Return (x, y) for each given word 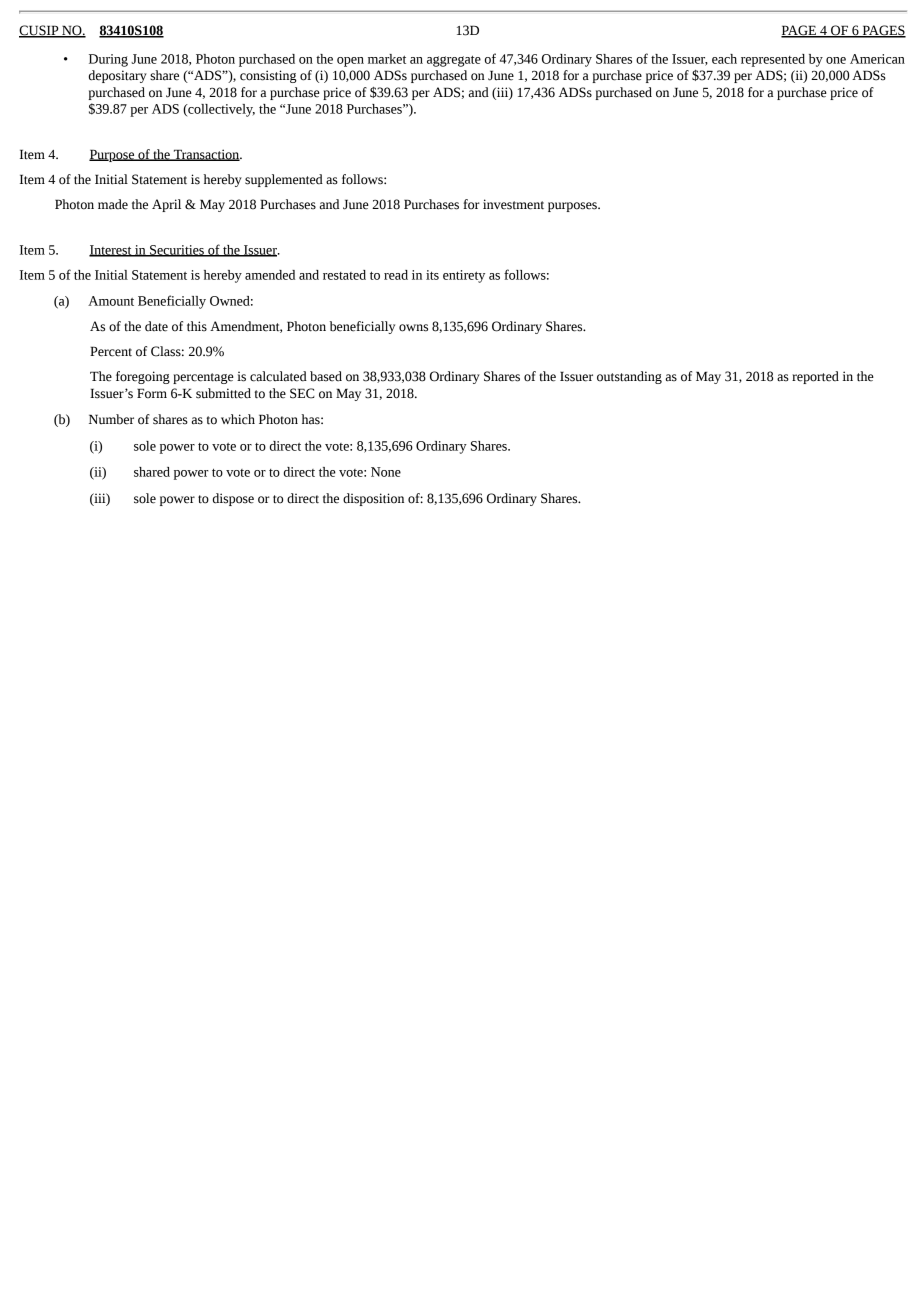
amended (270, 275)
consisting (268, 76)
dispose (233, 499)
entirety (464, 276)
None (386, 472)
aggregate (454, 61)
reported (815, 377)
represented (773, 60)
